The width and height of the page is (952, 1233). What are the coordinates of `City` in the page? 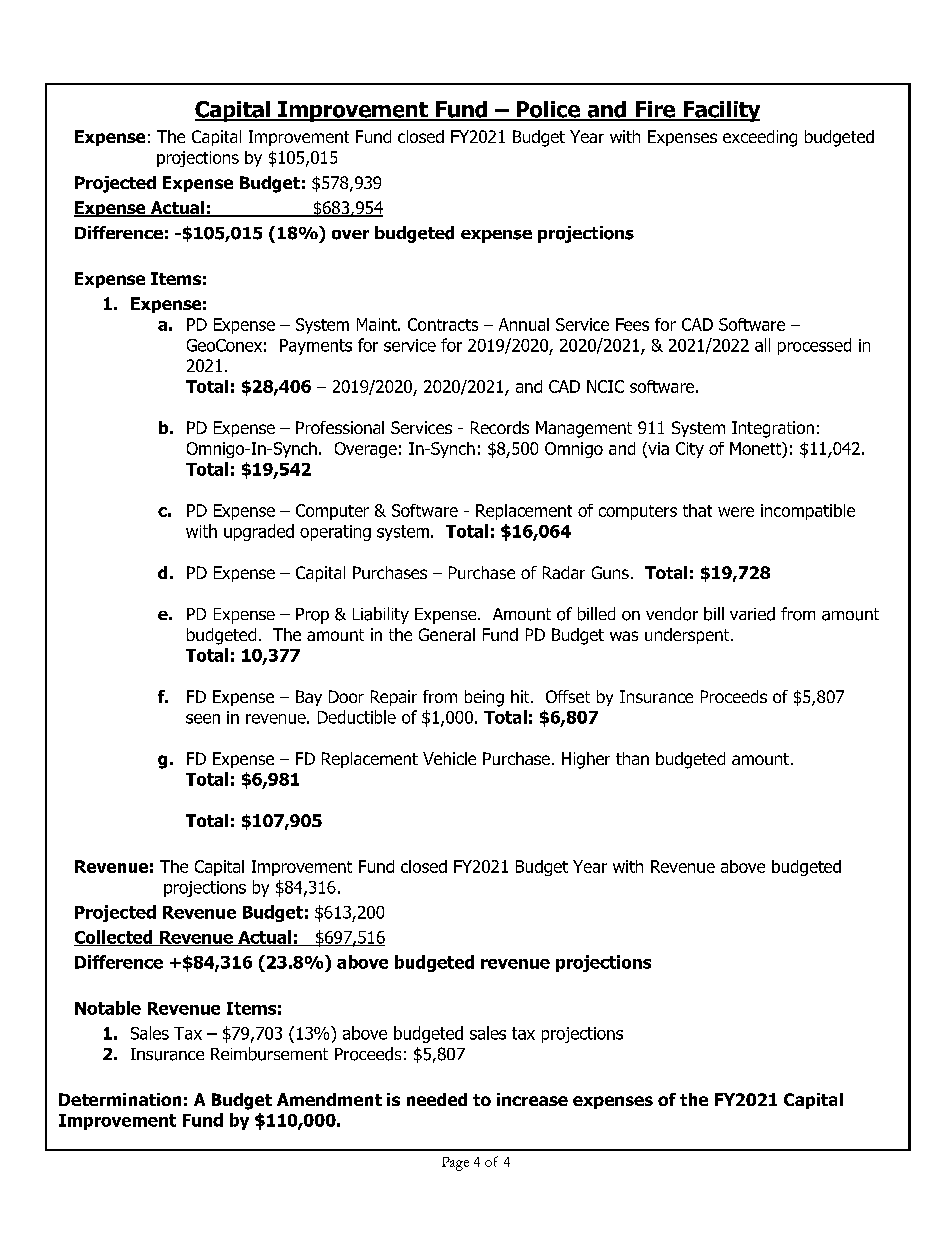 It's located at (690, 450).
